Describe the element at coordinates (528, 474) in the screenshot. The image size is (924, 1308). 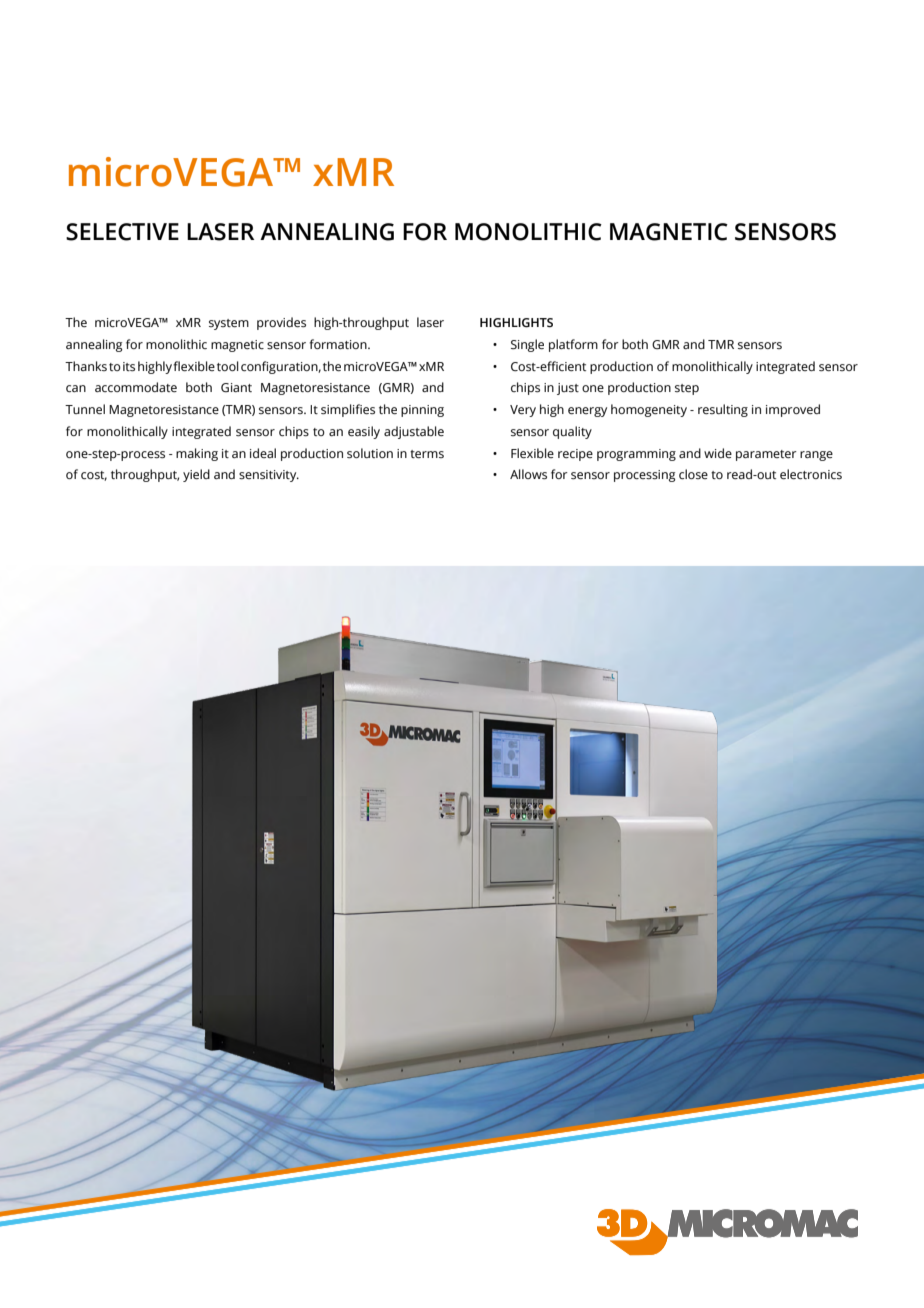
I see `Allows` at that location.
